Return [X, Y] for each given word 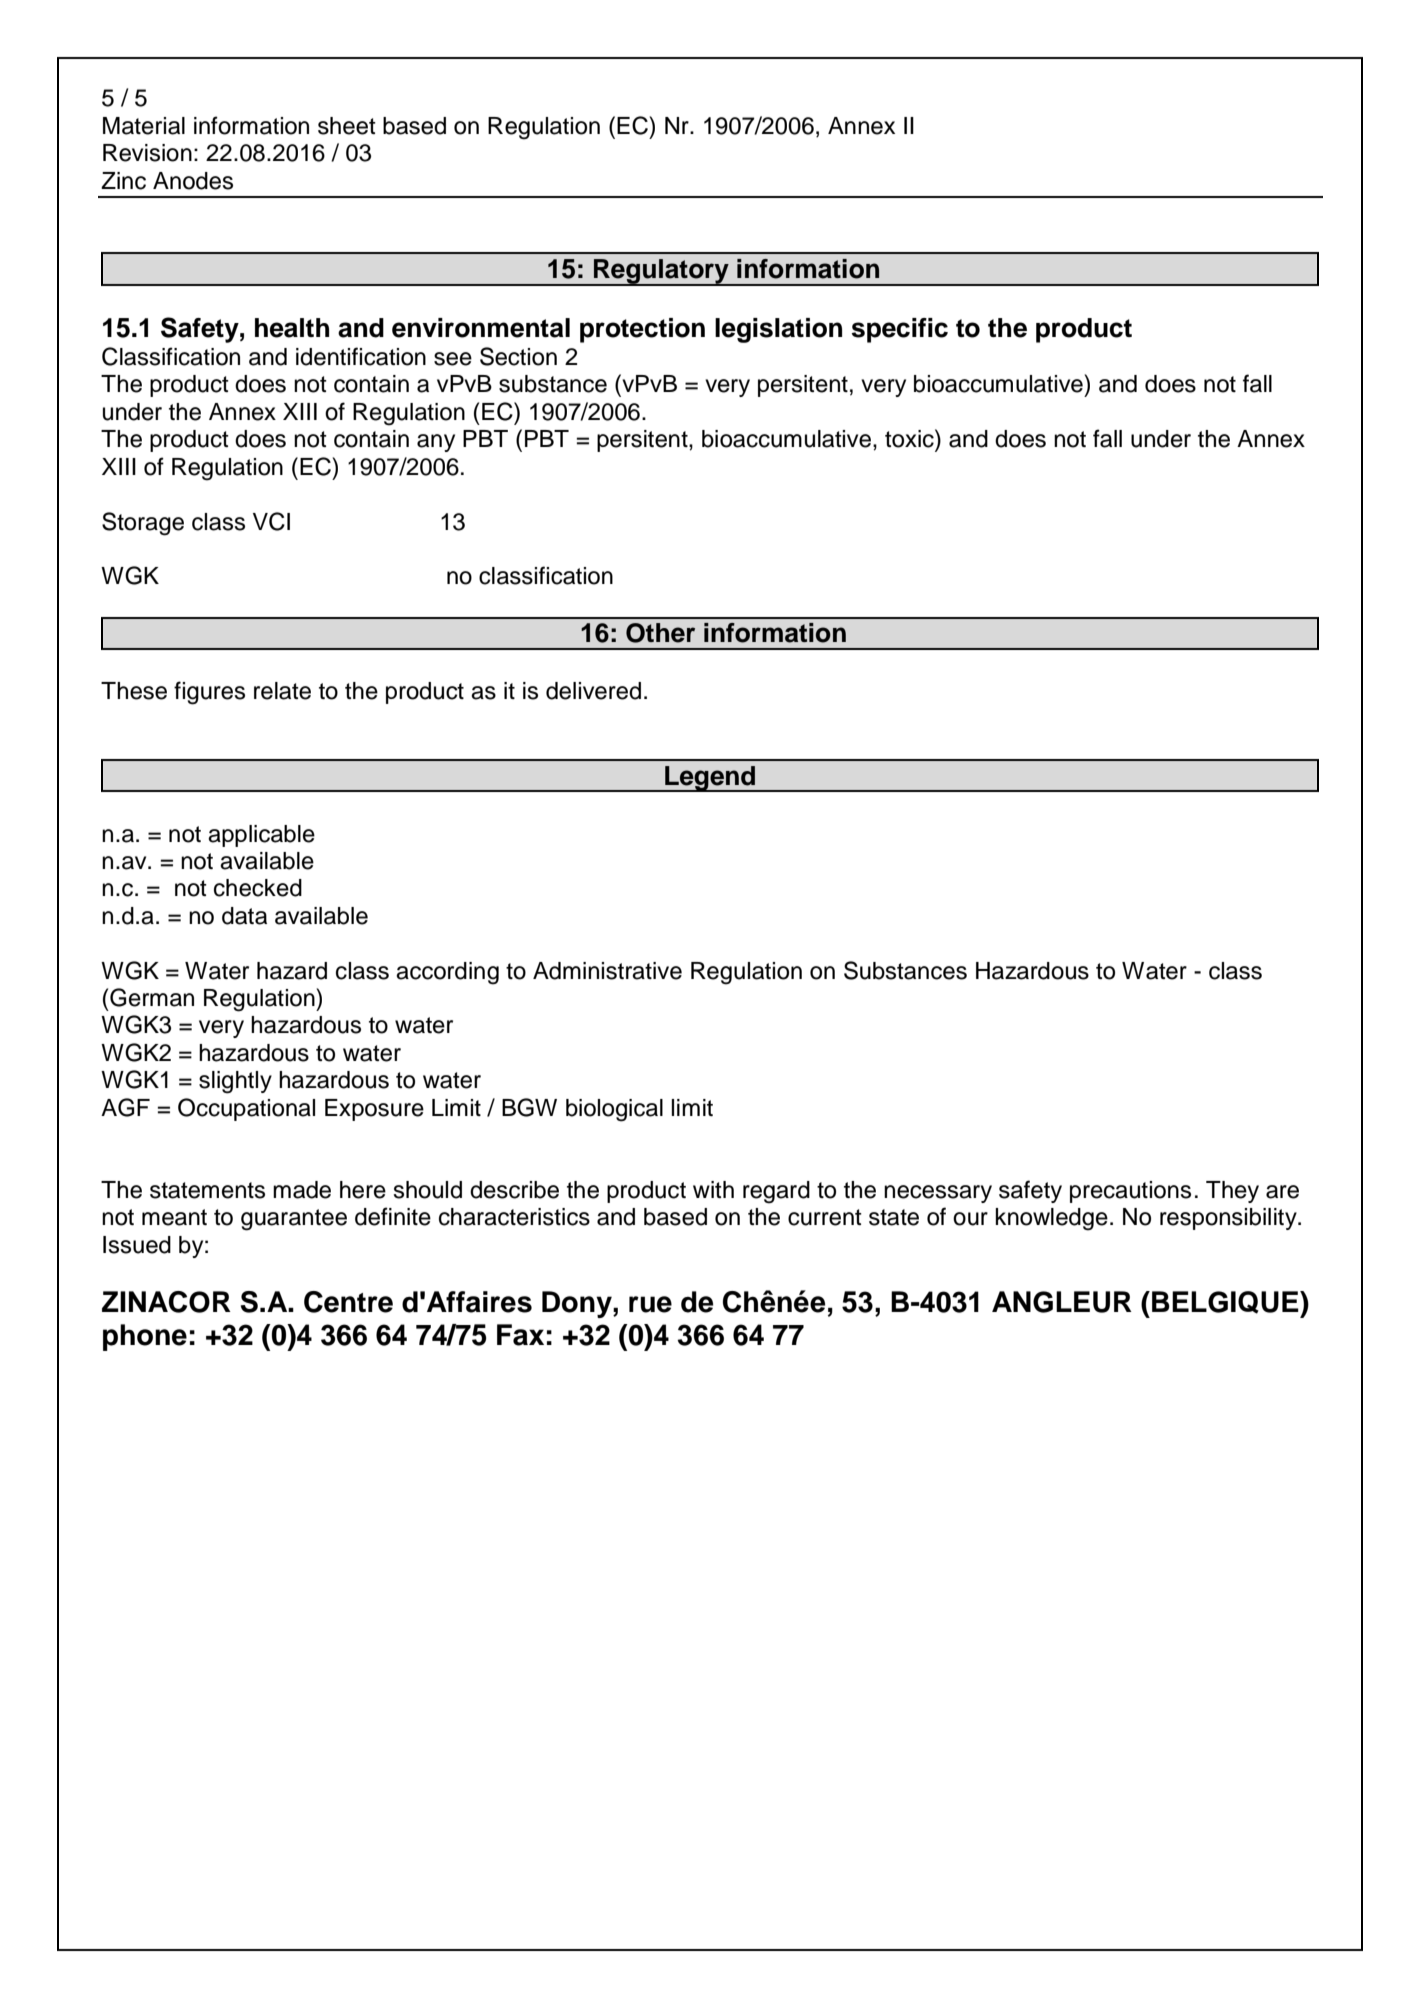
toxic [910, 438]
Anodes [193, 181]
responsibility [1229, 1219]
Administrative [607, 971]
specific [899, 330]
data [244, 916]
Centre [348, 1302]
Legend [710, 779]
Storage [143, 524]
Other [660, 633]
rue [650, 1304]
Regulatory [661, 272]
